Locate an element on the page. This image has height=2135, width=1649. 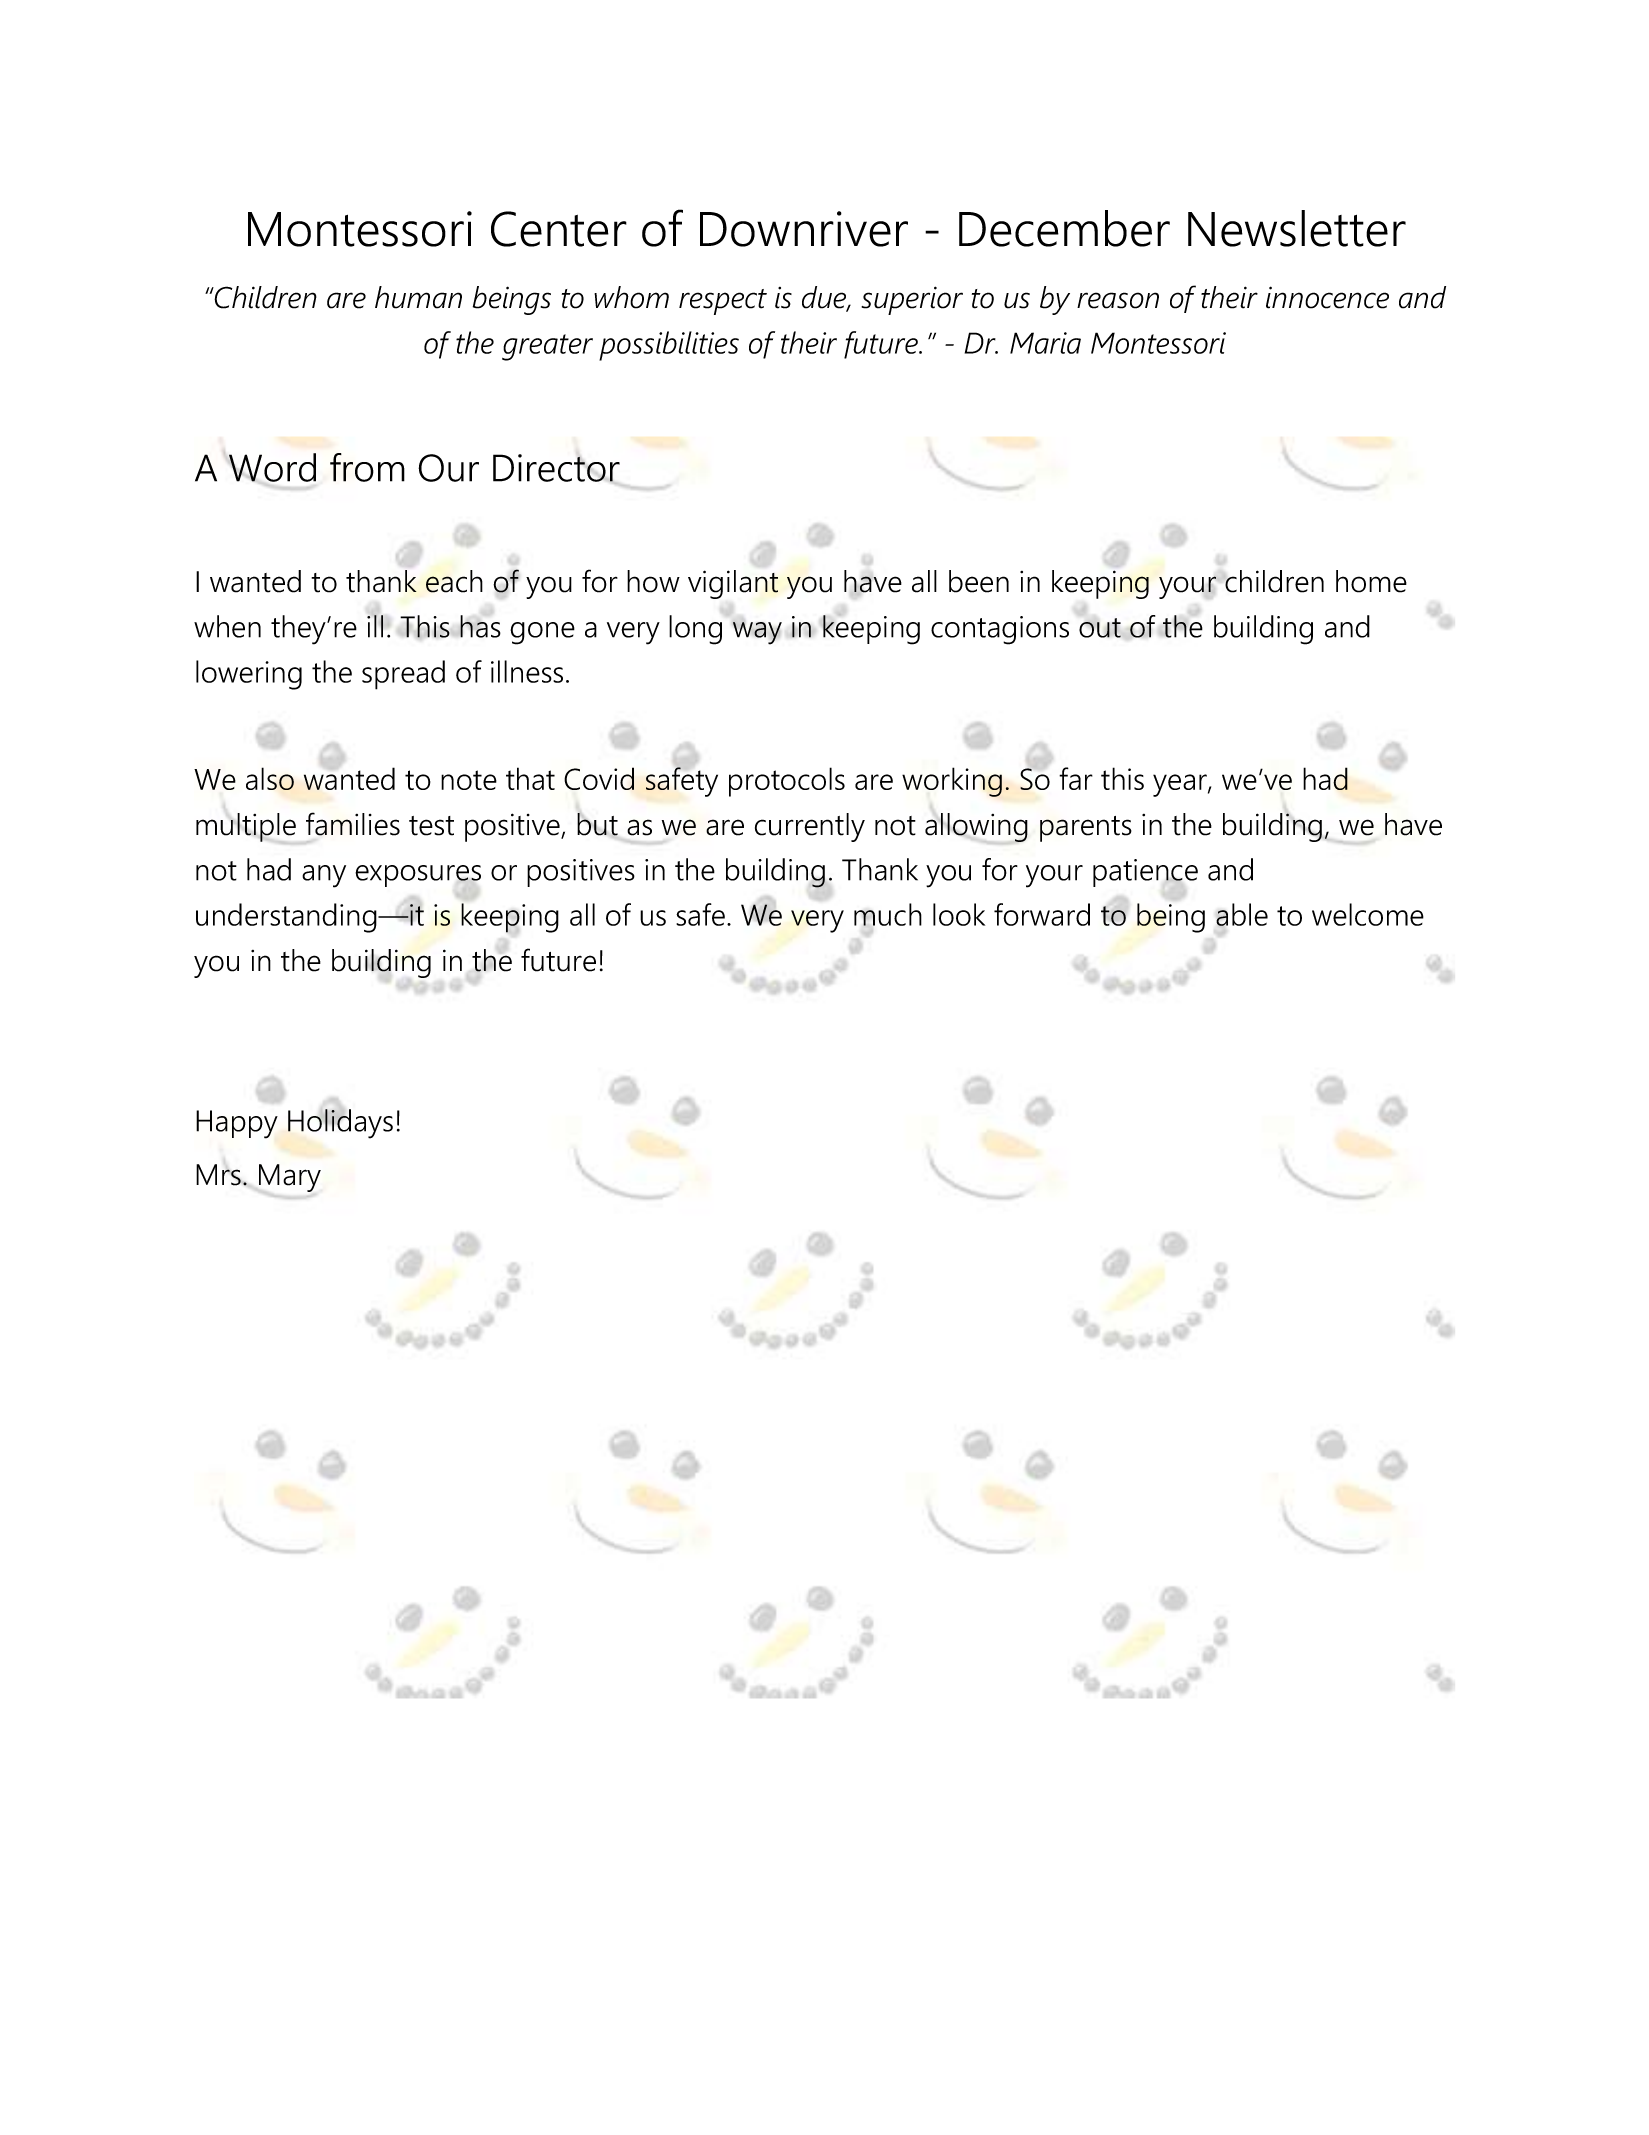
Holidays is located at coordinates (340, 1123).
